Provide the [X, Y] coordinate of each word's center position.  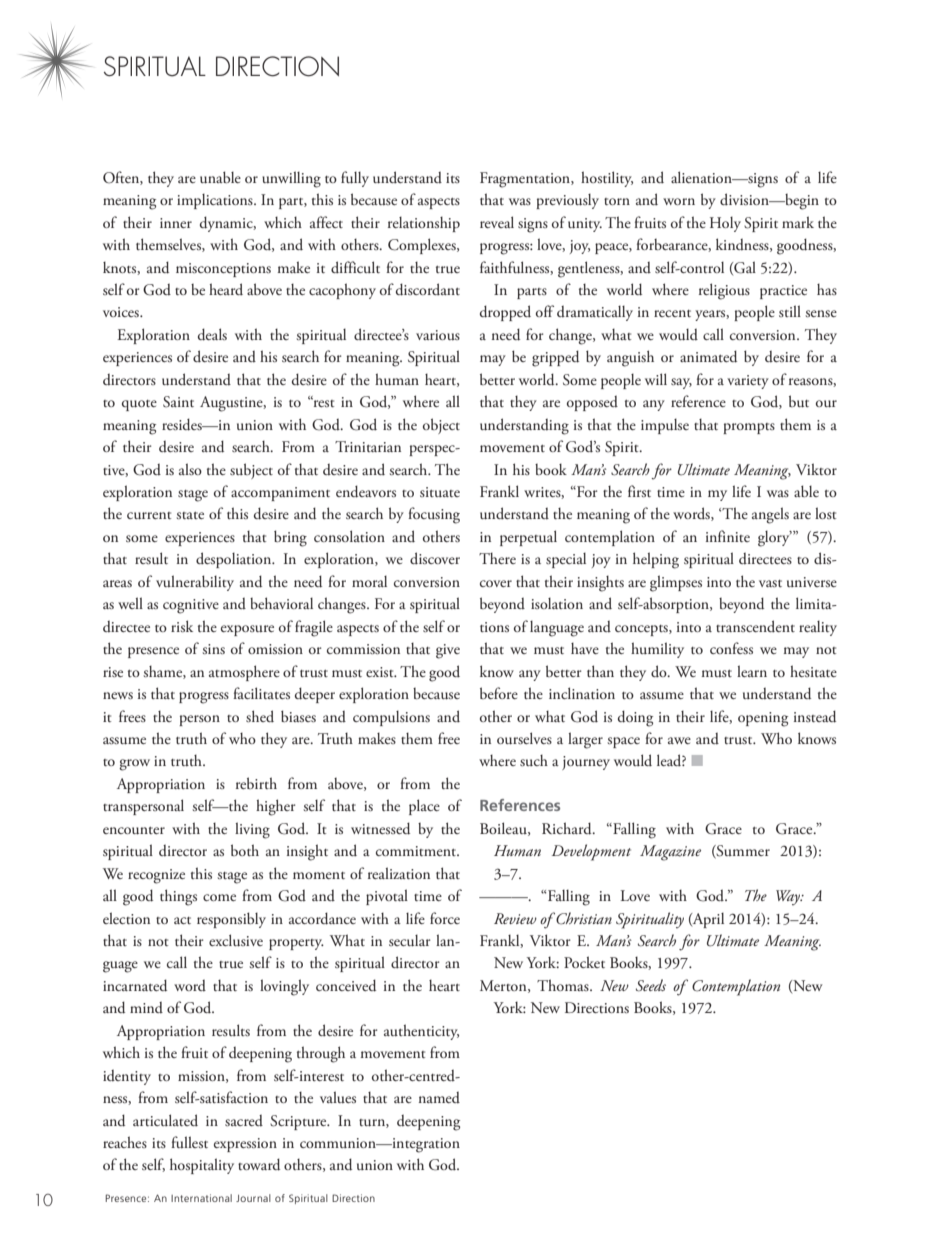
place [424, 807]
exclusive [236, 940]
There [497, 558]
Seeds [651, 985]
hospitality [202, 1166]
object [441, 426]
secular [410, 941]
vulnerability [195, 583]
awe [679, 740]
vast [770, 583]
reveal [497, 222]
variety [748, 382]
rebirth [256, 783]
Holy [725, 224]
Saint [178, 402]
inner [176, 223]
